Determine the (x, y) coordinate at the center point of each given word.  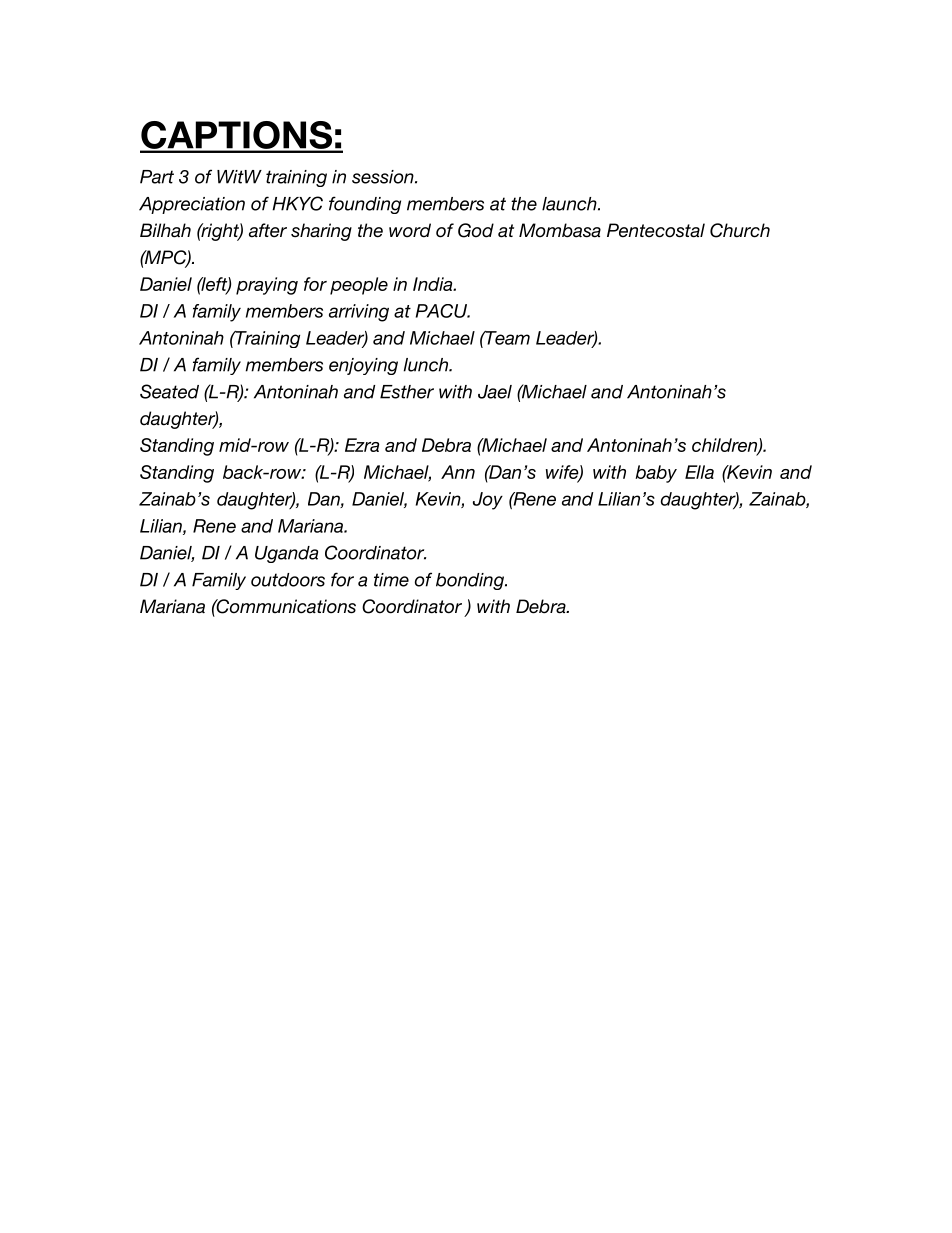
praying (267, 286)
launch (569, 204)
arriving (359, 313)
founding (365, 205)
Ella (699, 472)
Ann (458, 472)
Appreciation (192, 205)
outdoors (288, 580)
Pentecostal (656, 230)
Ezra (362, 445)
